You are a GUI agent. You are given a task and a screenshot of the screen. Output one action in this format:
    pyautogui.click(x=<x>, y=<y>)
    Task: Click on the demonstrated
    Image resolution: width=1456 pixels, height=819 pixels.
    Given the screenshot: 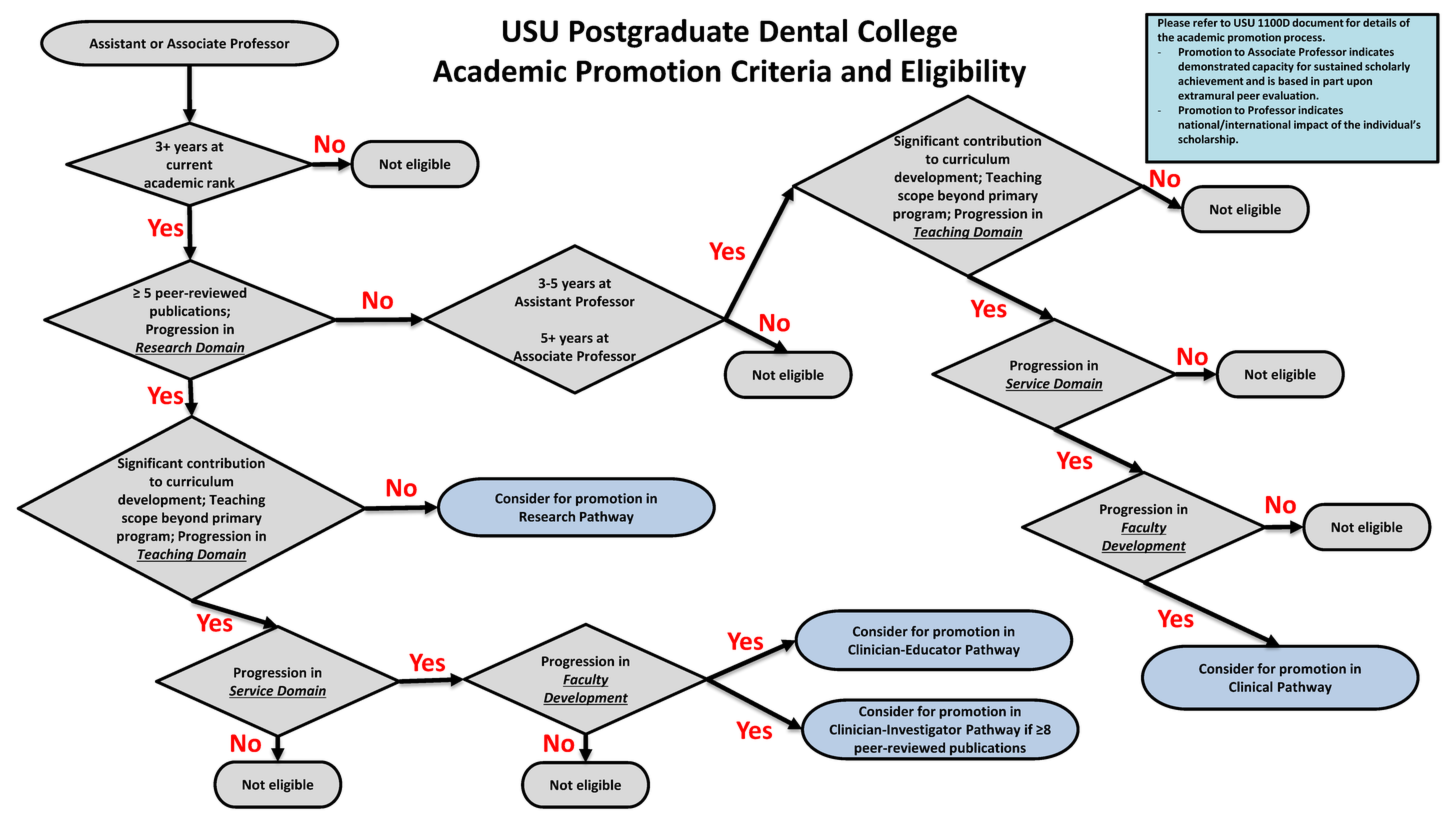 What is the action you would take?
    pyautogui.click(x=1214, y=66)
